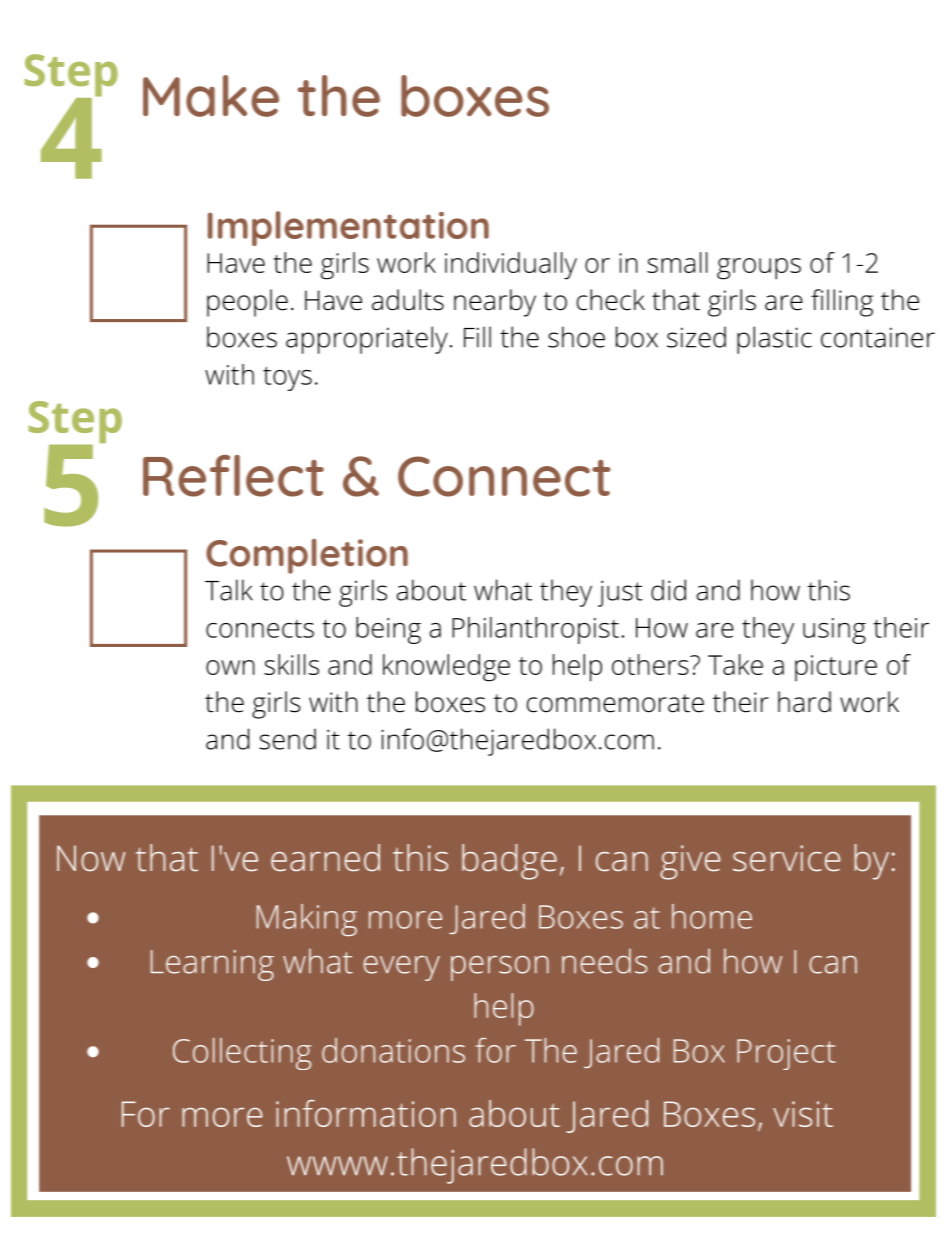  Describe the element at coordinates (511, 266) in the screenshot. I see `individually` at that location.
